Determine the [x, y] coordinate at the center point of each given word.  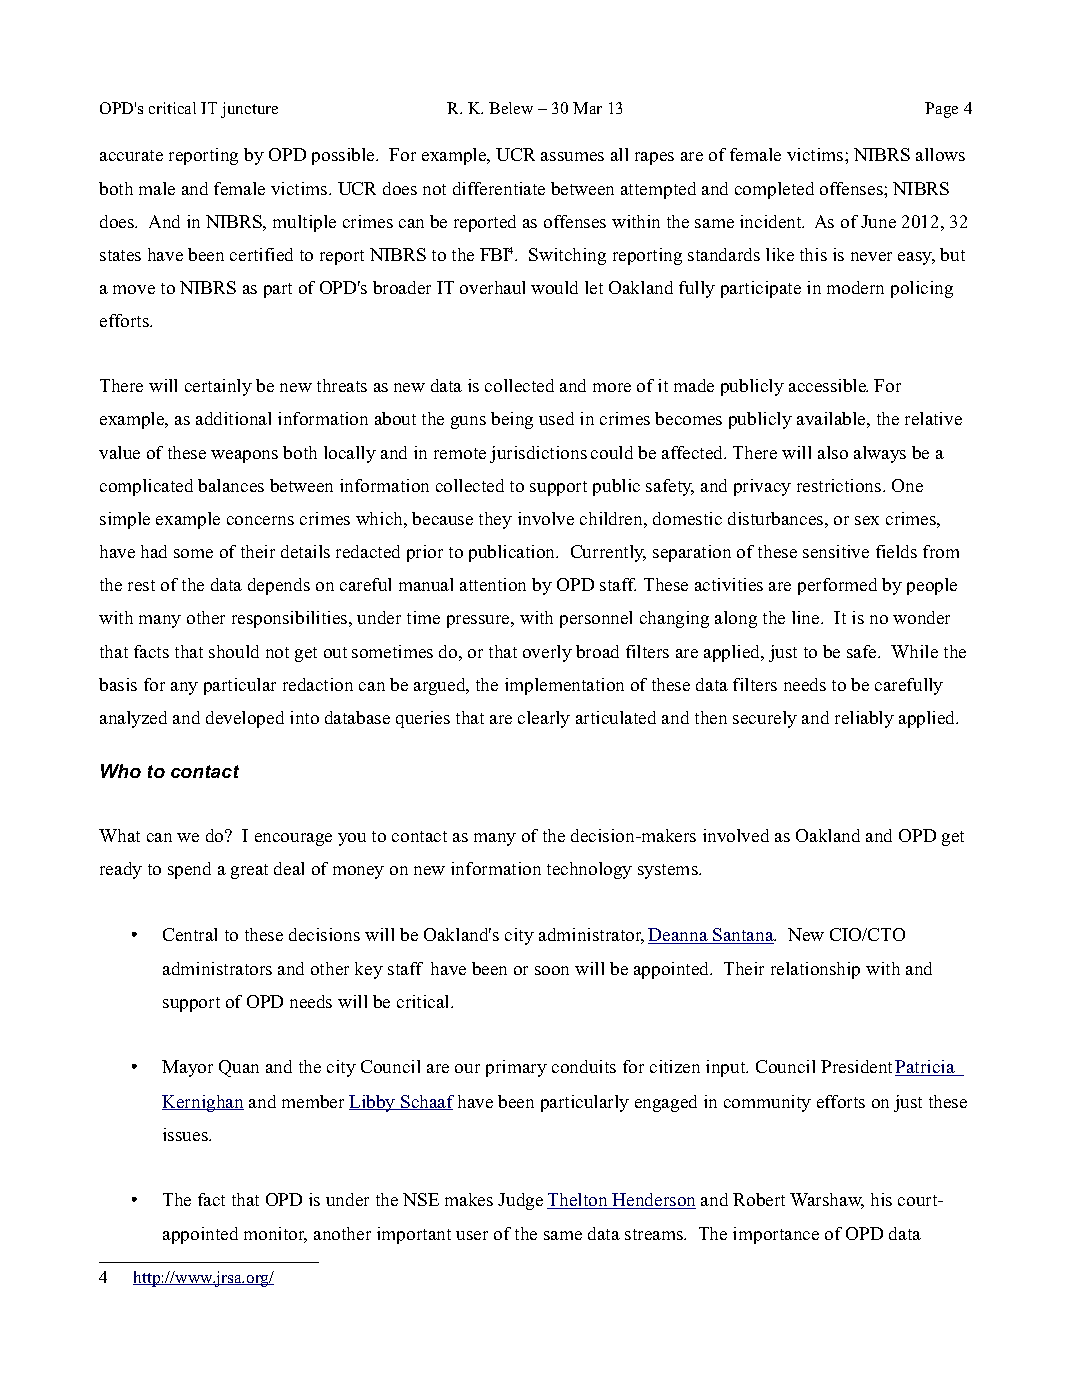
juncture [249, 110]
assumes [572, 156]
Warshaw [827, 1201]
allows [940, 154]
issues [186, 1134]
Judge [520, 1201]
